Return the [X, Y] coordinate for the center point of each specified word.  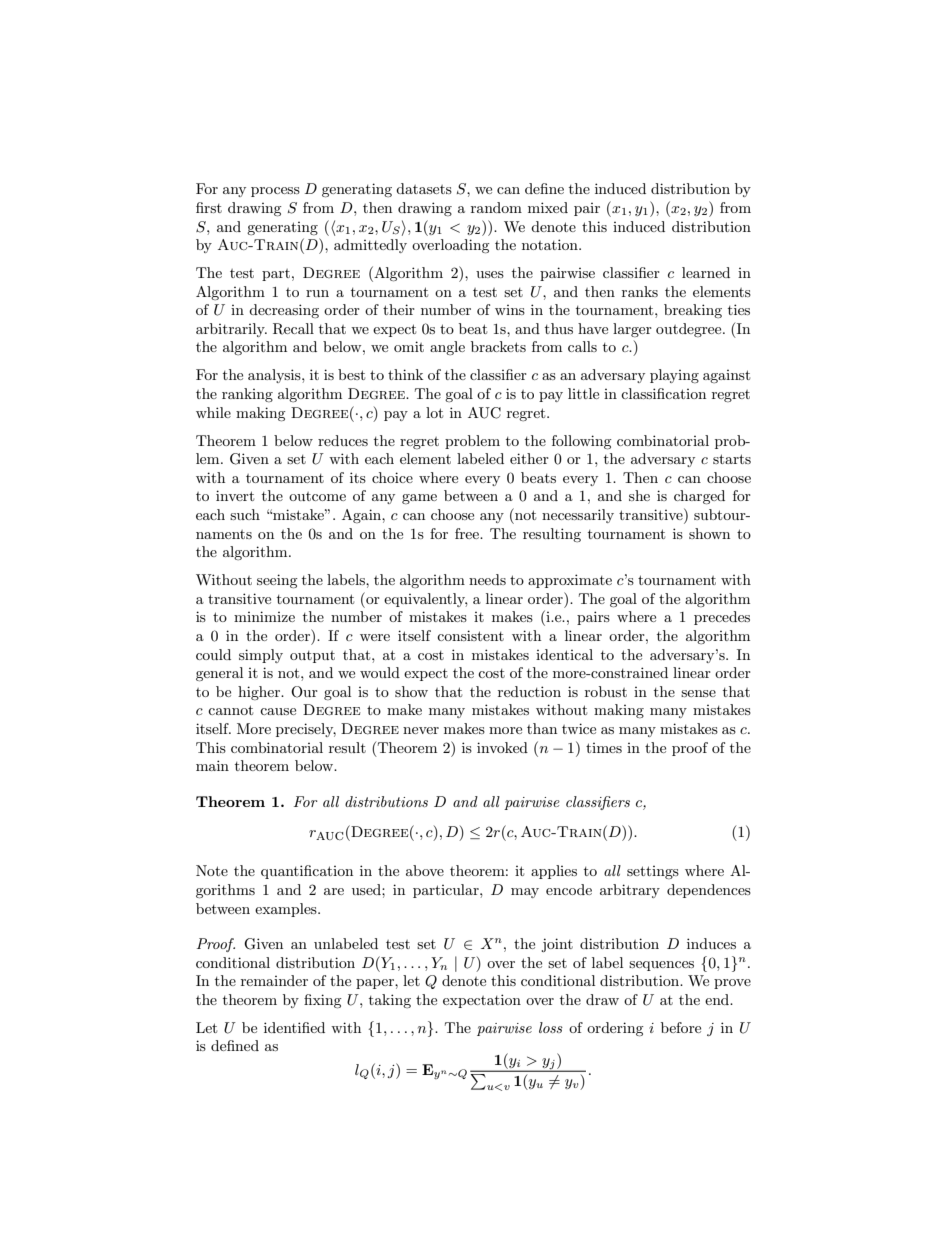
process [275, 192]
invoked [502, 747]
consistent [470, 635]
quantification [307, 872]
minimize [264, 616]
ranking [247, 395]
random [496, 207]
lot [434, 412]
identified [294, 1027]
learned [706, 272]
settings [653, 872]
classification [663, 393]
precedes [722, 618]
